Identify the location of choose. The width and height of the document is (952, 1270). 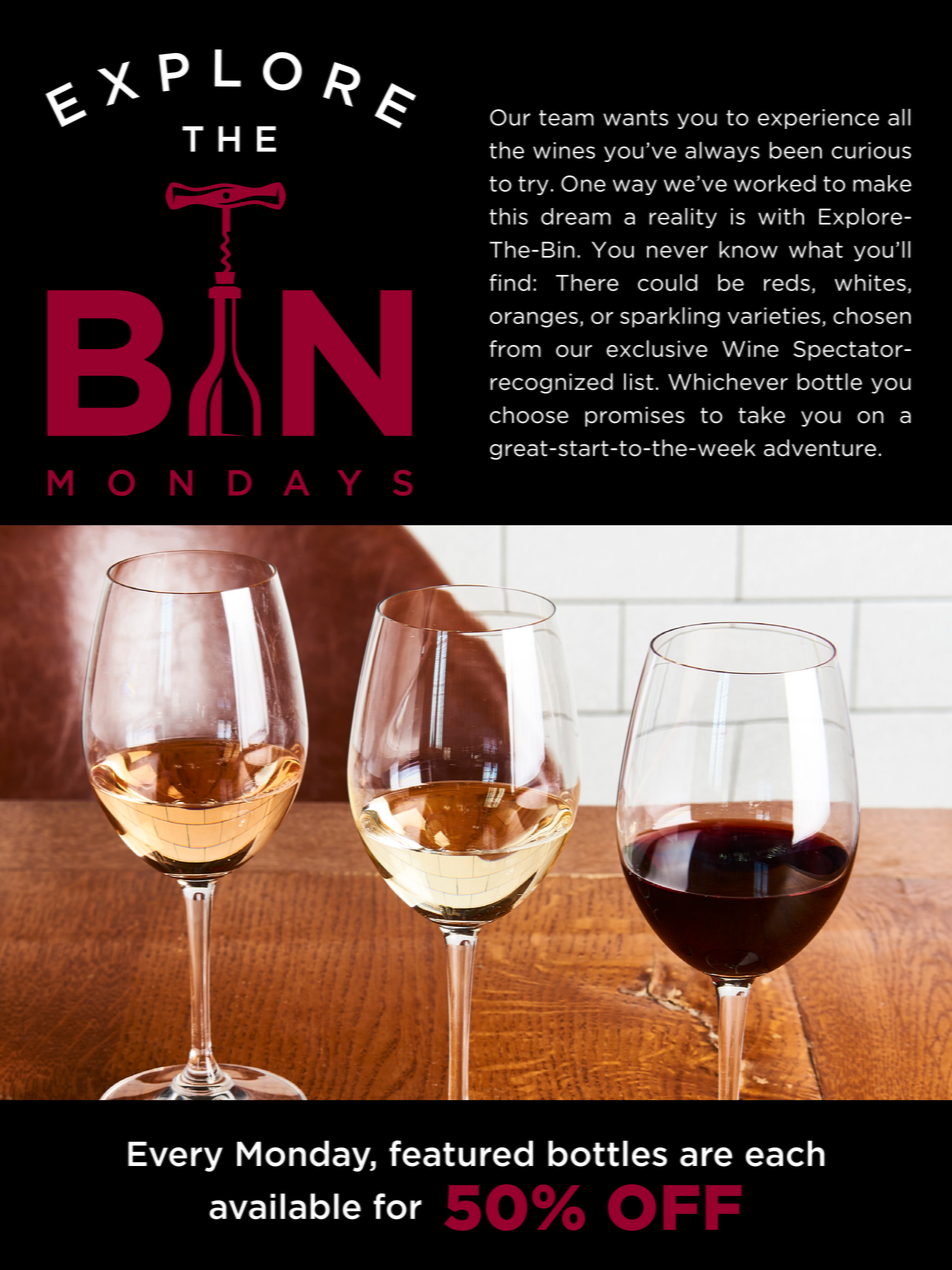
(529, 415).
